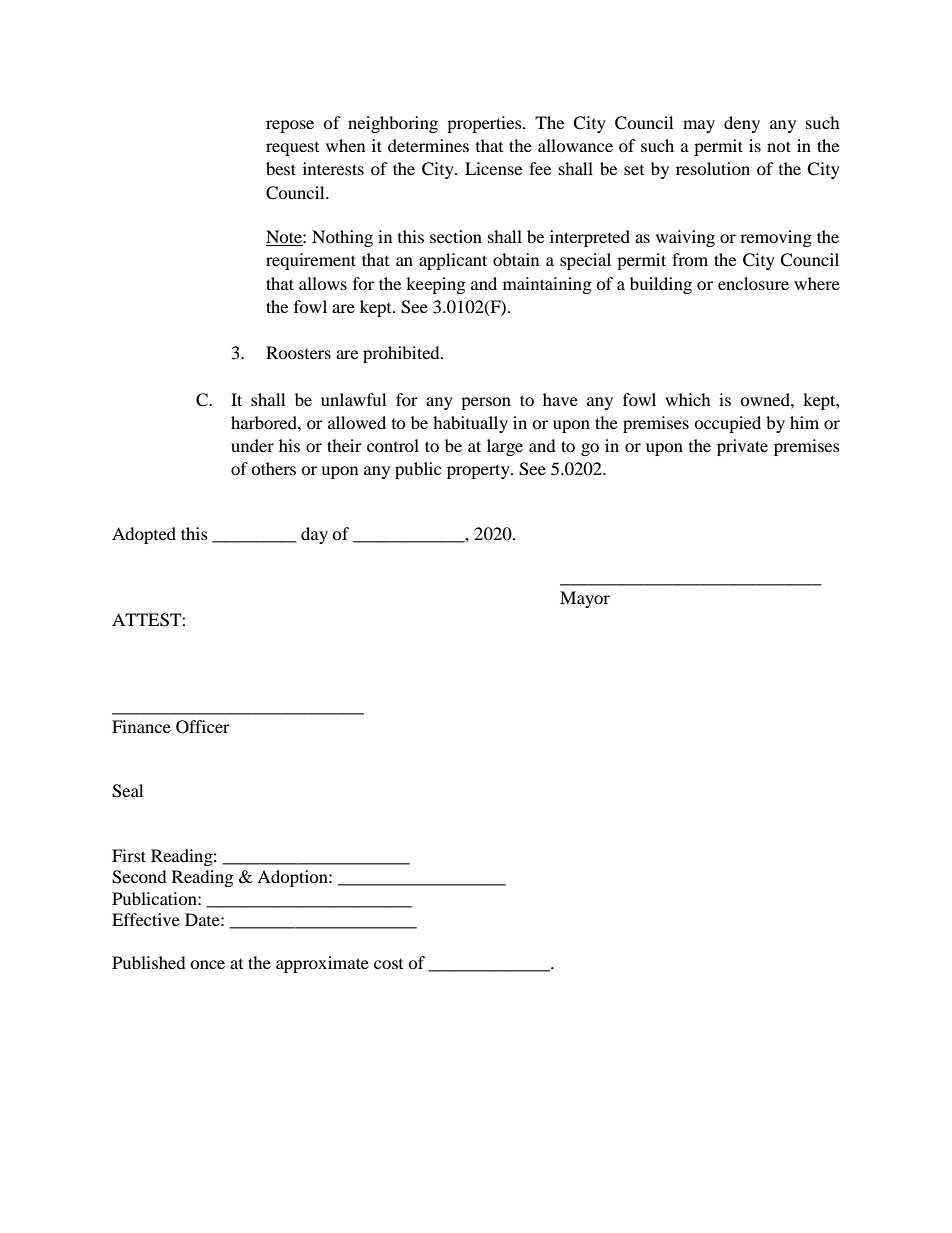 The width and height of the screenshot is (952, 1233). Describe the element at coordinates (435, 285) in the screenshot. I see `keeping` at that location.
